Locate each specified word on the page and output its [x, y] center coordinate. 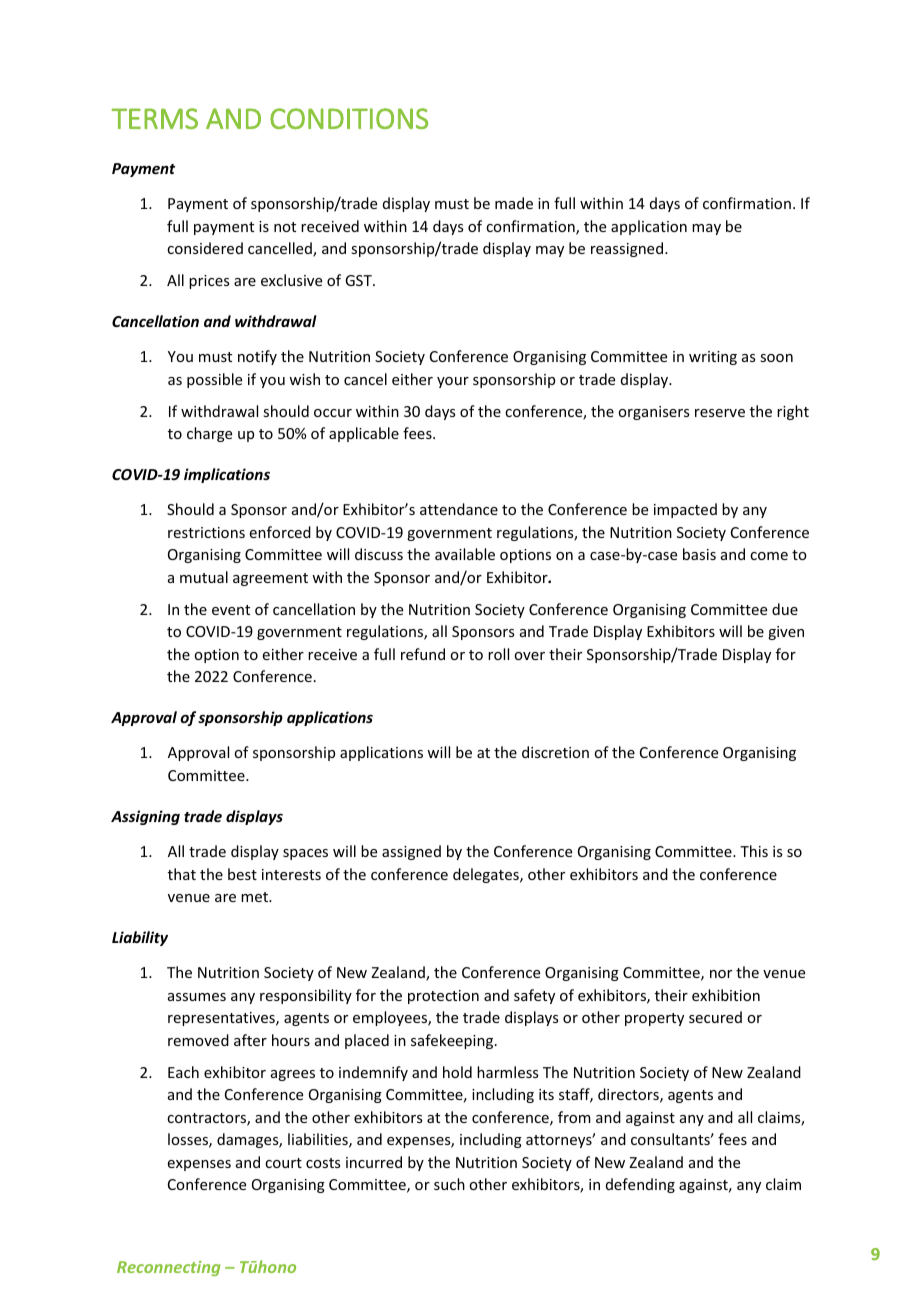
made [514, 203]
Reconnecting [168, 1268]
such [449, 1184]
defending [640, 1185]
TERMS [155, 118]
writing [713, 358]
